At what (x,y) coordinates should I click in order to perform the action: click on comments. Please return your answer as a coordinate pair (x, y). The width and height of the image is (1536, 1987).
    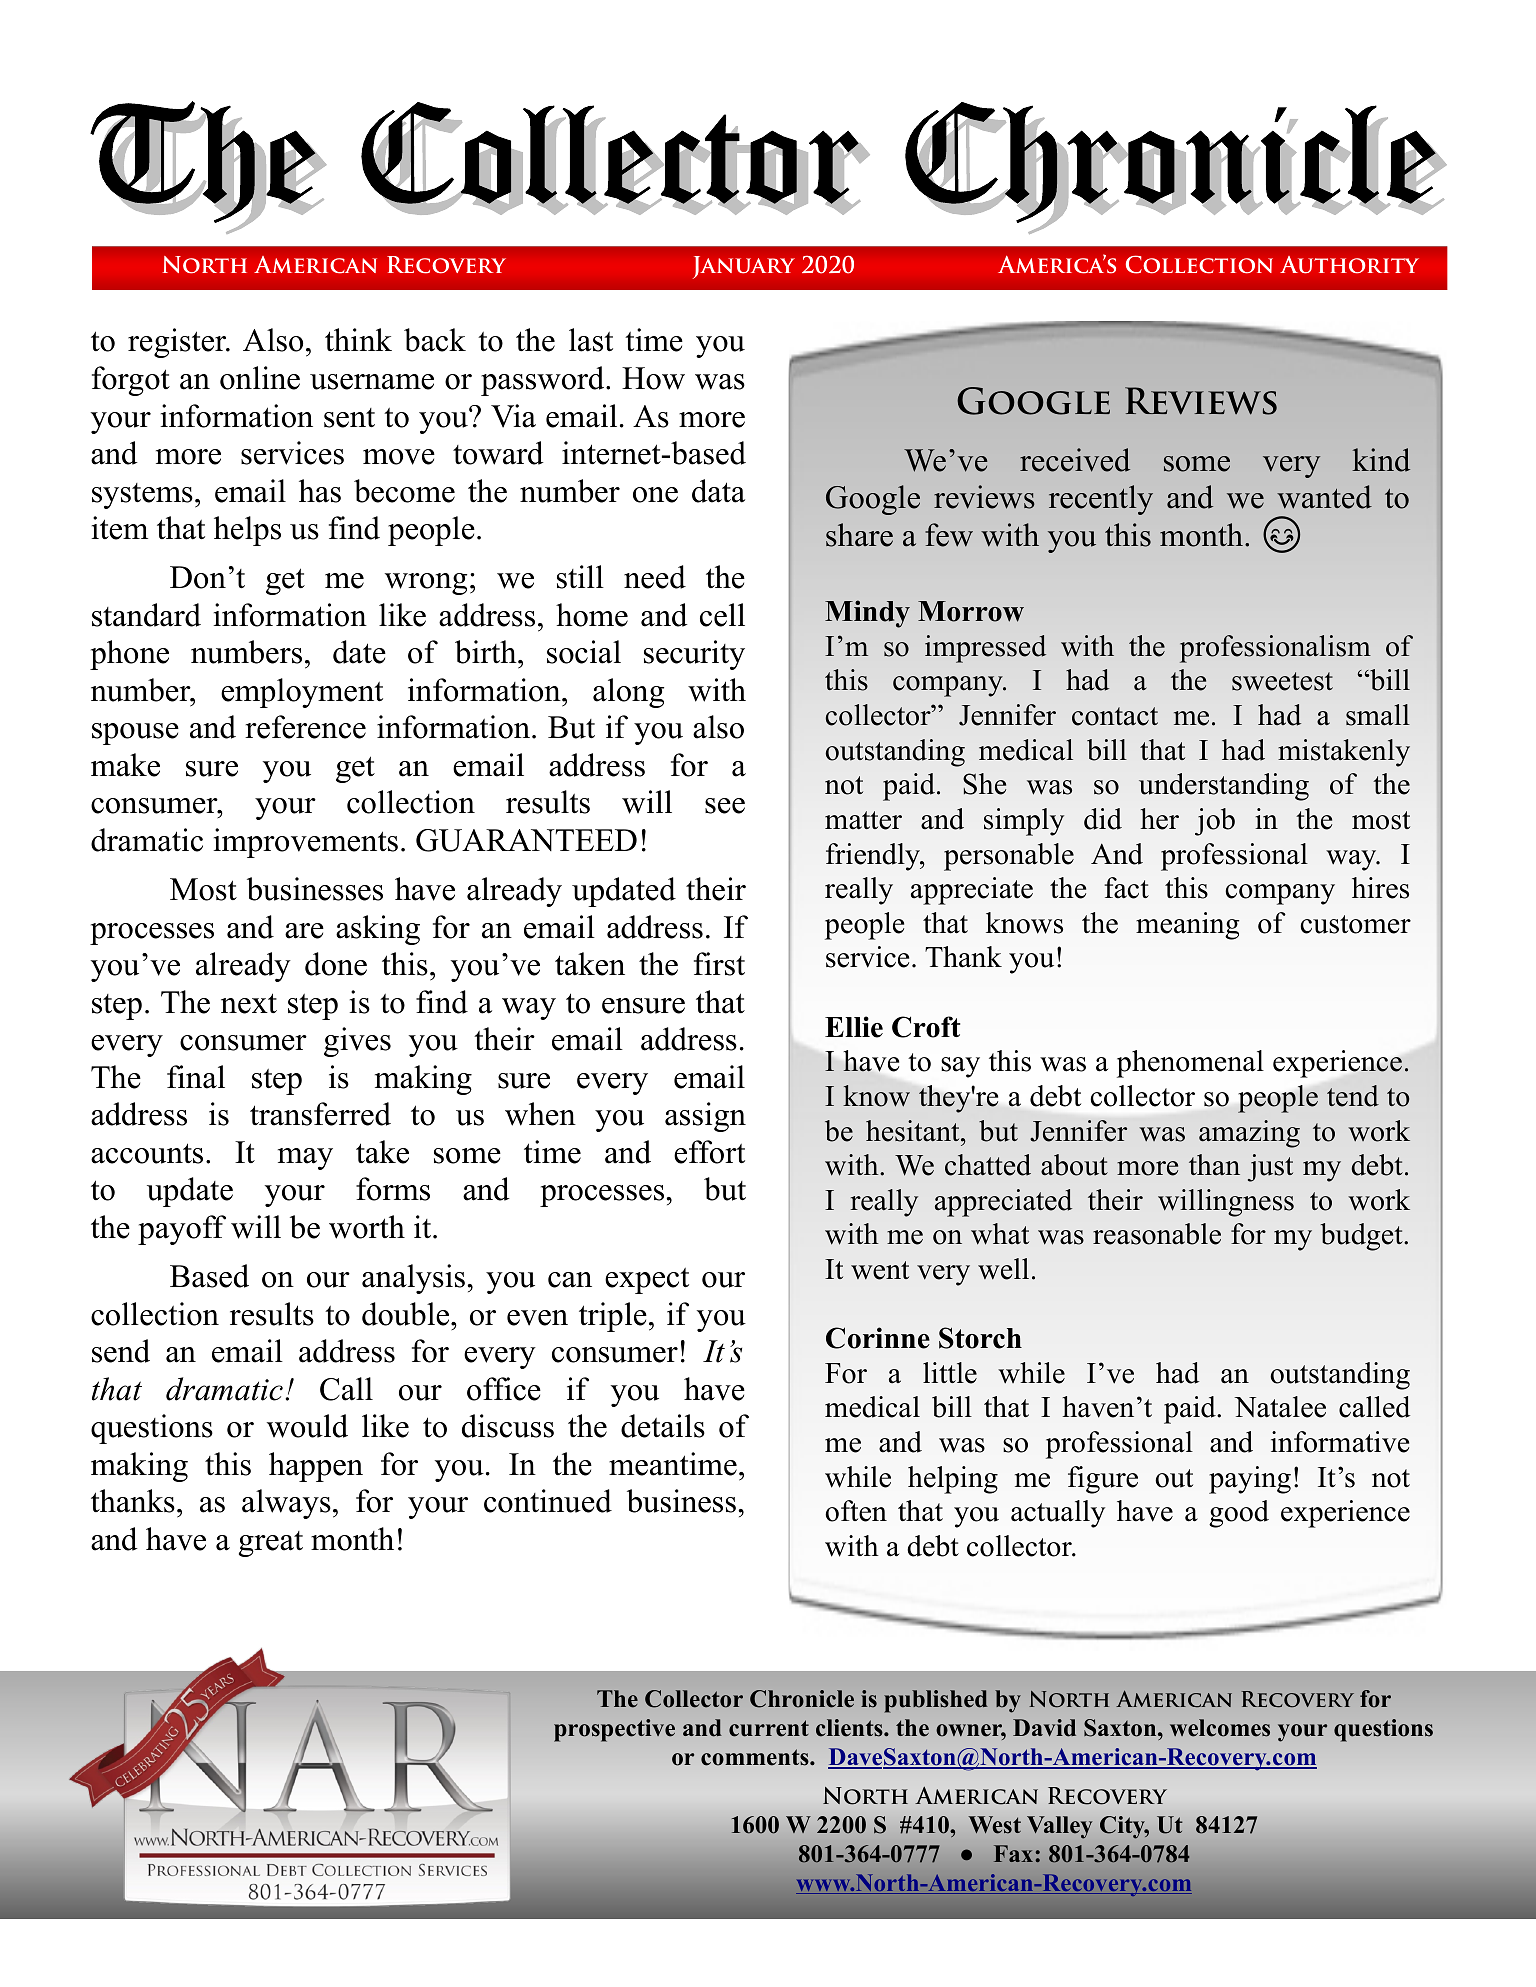
    Looking at the image, I should click on (756, 1757).
